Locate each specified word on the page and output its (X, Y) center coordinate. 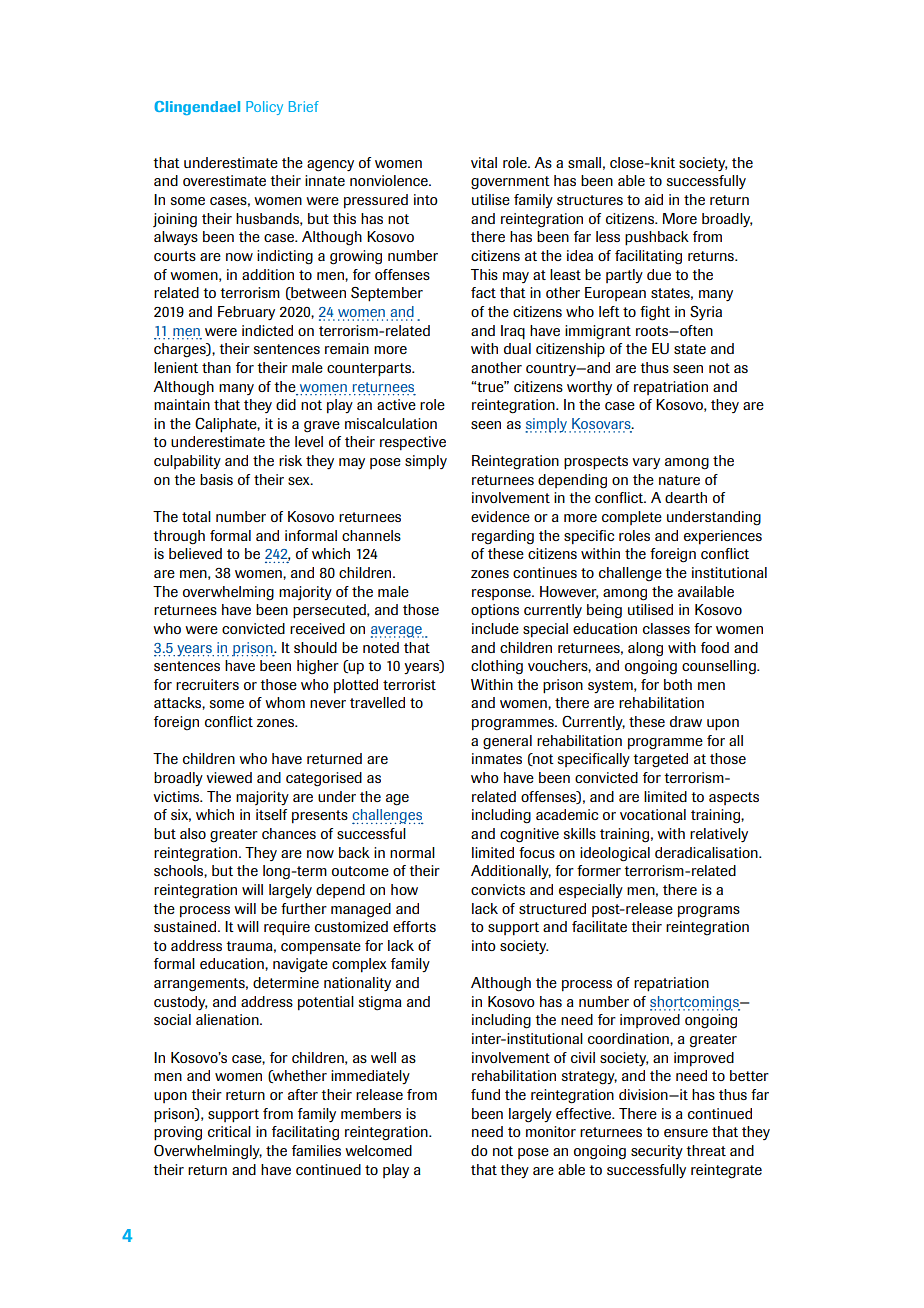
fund (485, 1094)
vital (484, 162)
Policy (264, 108)
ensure (686, 1133)
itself (271, 814)
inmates (497, 758)
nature (679, 480)
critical (229, 1131)
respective (413, 443)
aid (654, 199)
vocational (653, 814)
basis (216, 479)
